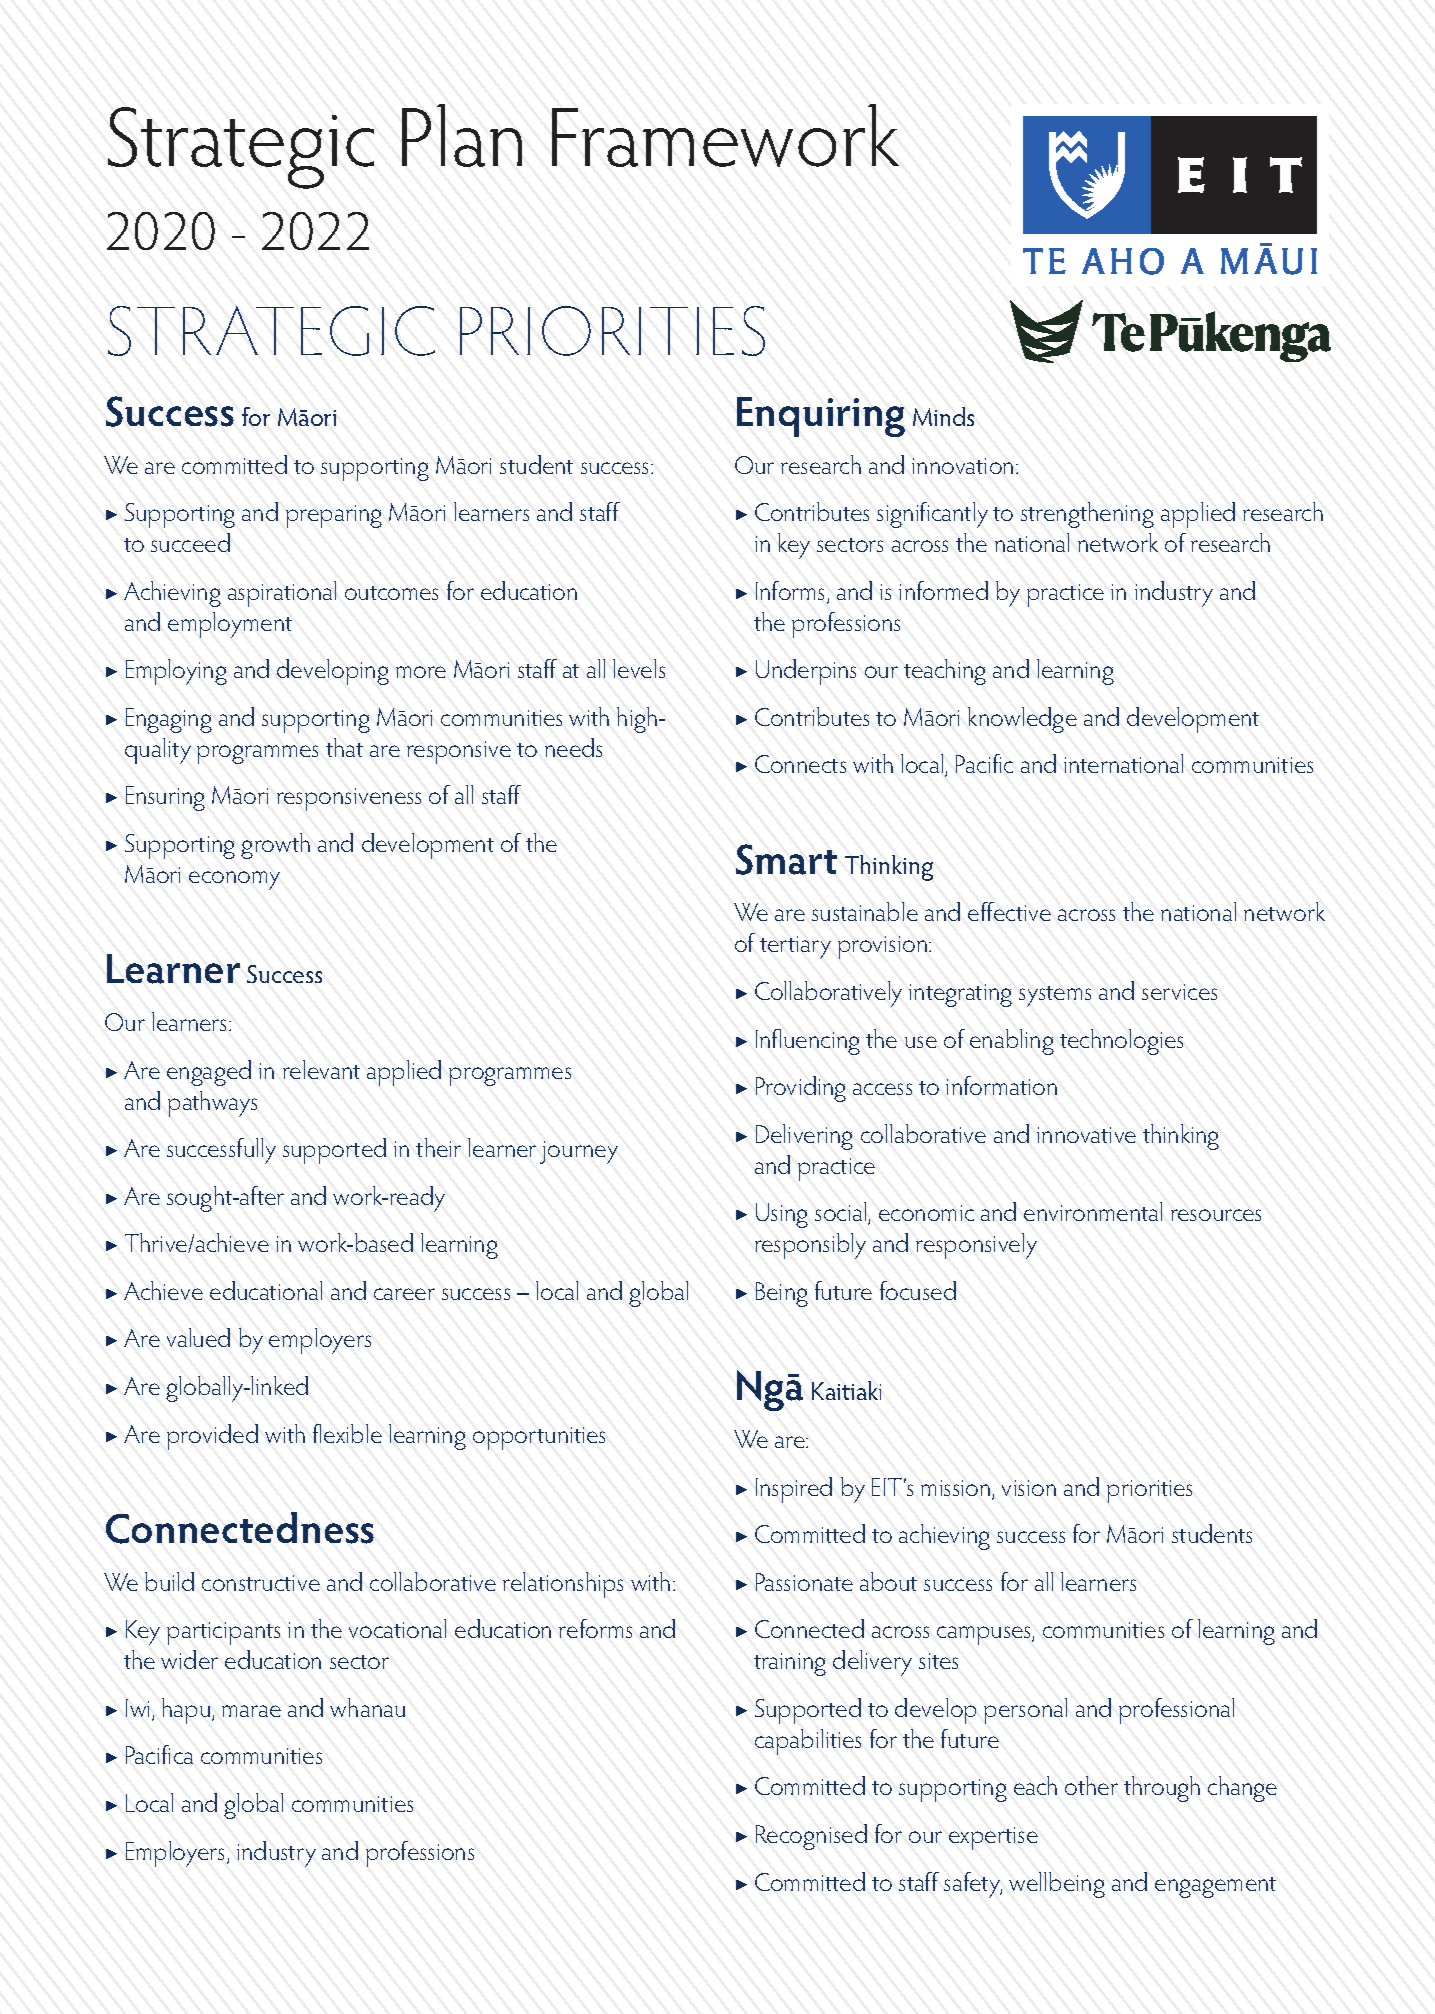 Image resolution: width=1435 pixels, height=2014 pixels. What do you see at coordinates (943, 416) in the image?
I see `Minds` at bounding box center [943, 416].
